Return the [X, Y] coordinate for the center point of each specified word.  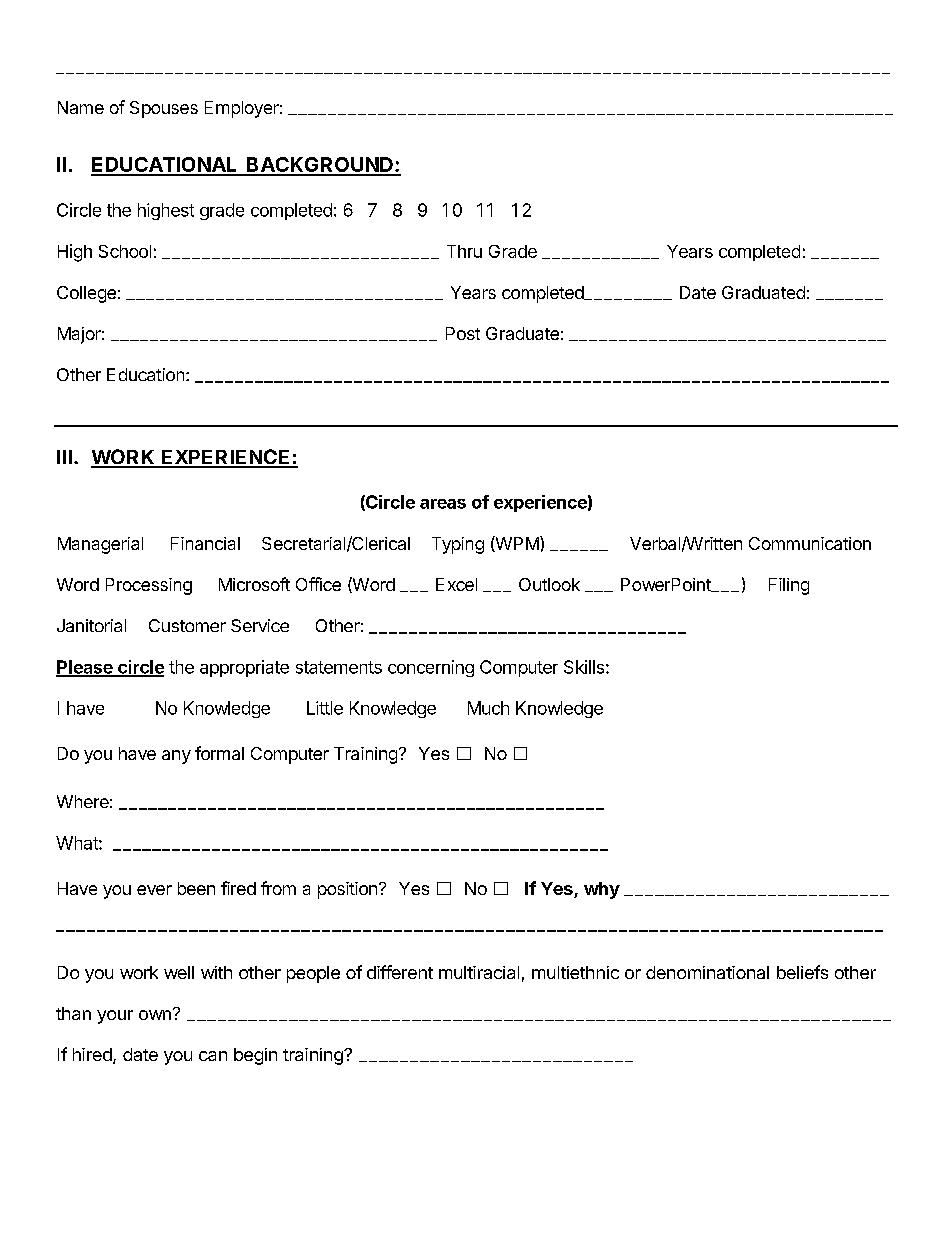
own [155, 1015]
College [86, 294]
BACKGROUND [320, 166]
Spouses [164, 109]
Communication [810, 543]
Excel [456, 584]
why [602, 890]
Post [463, 333]
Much [488, 708]
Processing [149, 586]
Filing [789, 586]
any [176, 757]
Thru [464, 251]
